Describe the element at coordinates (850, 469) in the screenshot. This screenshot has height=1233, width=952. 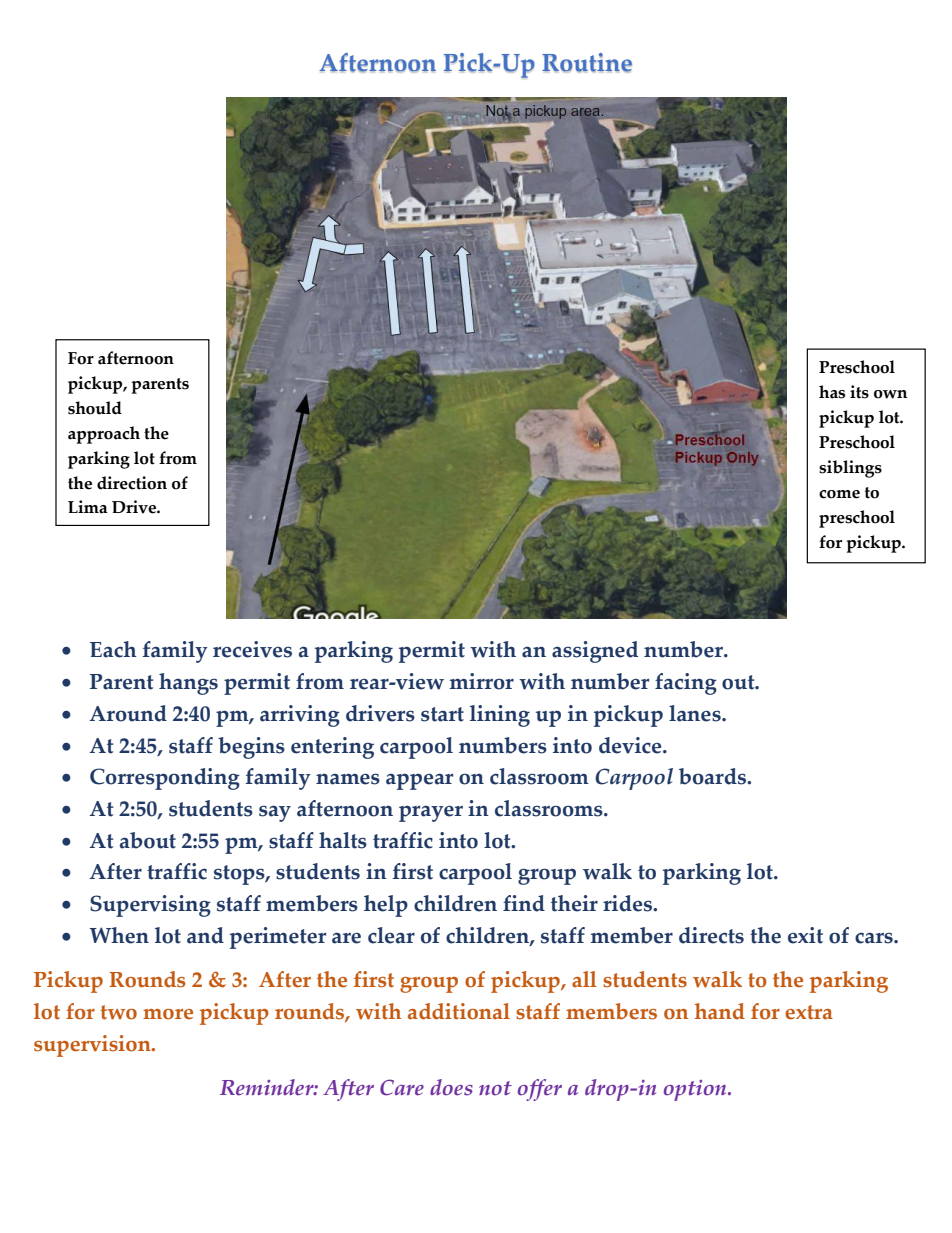
I see `siblings` at that location.
